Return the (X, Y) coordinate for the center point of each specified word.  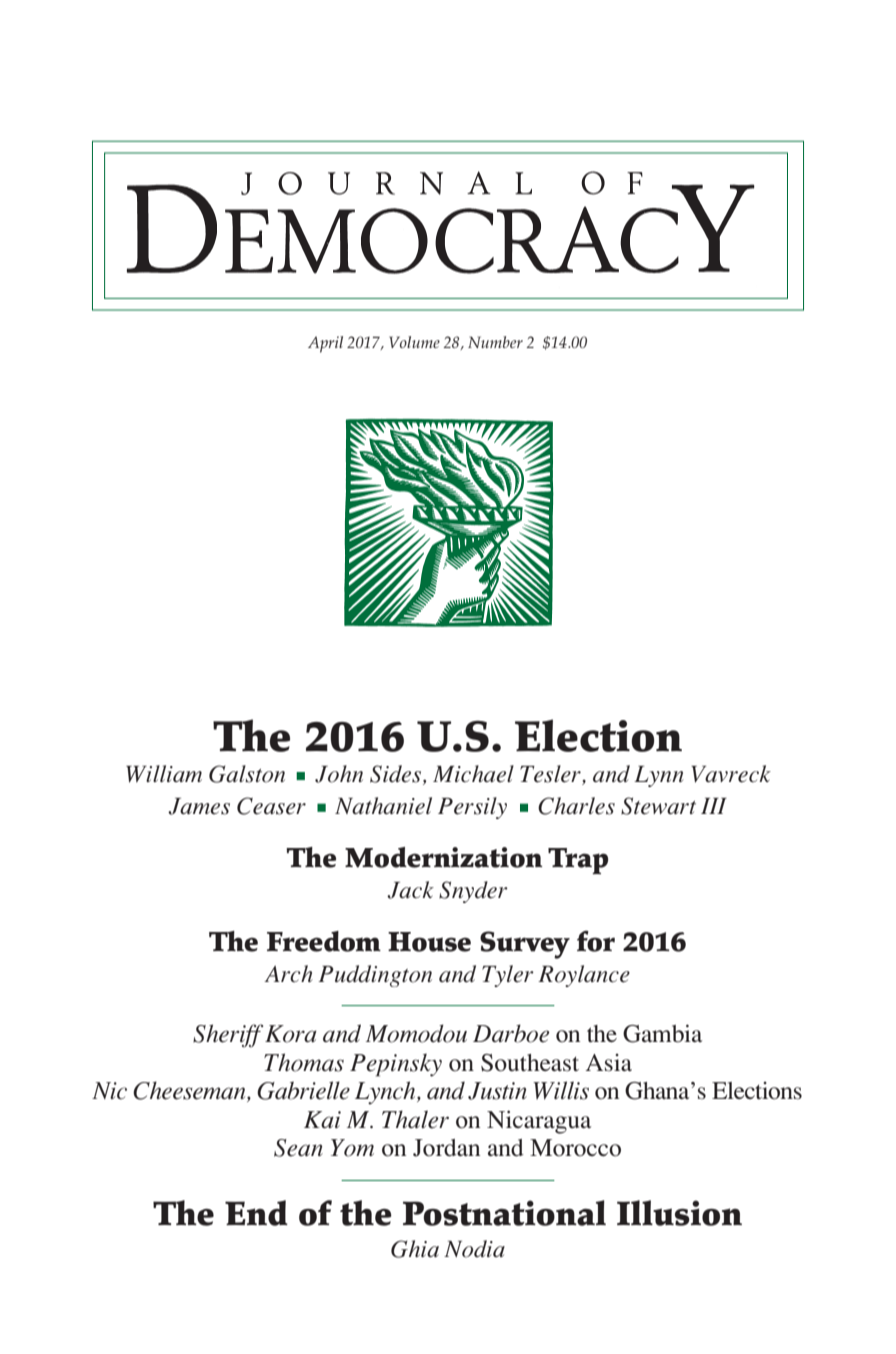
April (325, 344)
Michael (473, 774)
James (199, 806)
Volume (414, 342)
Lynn (659, 776)
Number (495, 342)
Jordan (446, 1148)
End (256, 1213)
